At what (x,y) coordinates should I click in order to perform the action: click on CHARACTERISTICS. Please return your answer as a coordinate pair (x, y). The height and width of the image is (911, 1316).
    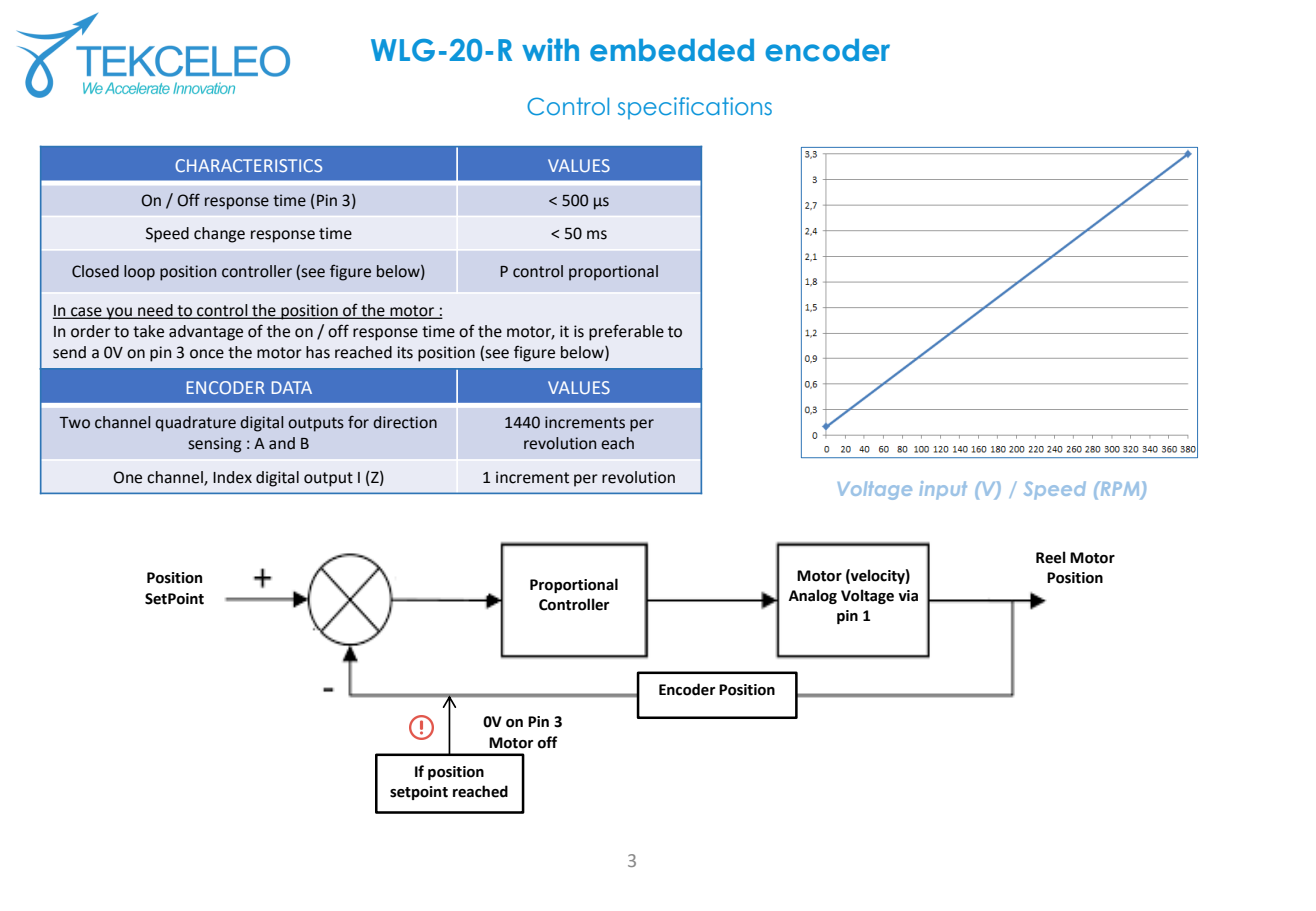
    Looking at the image, I should click on (248, 165).
